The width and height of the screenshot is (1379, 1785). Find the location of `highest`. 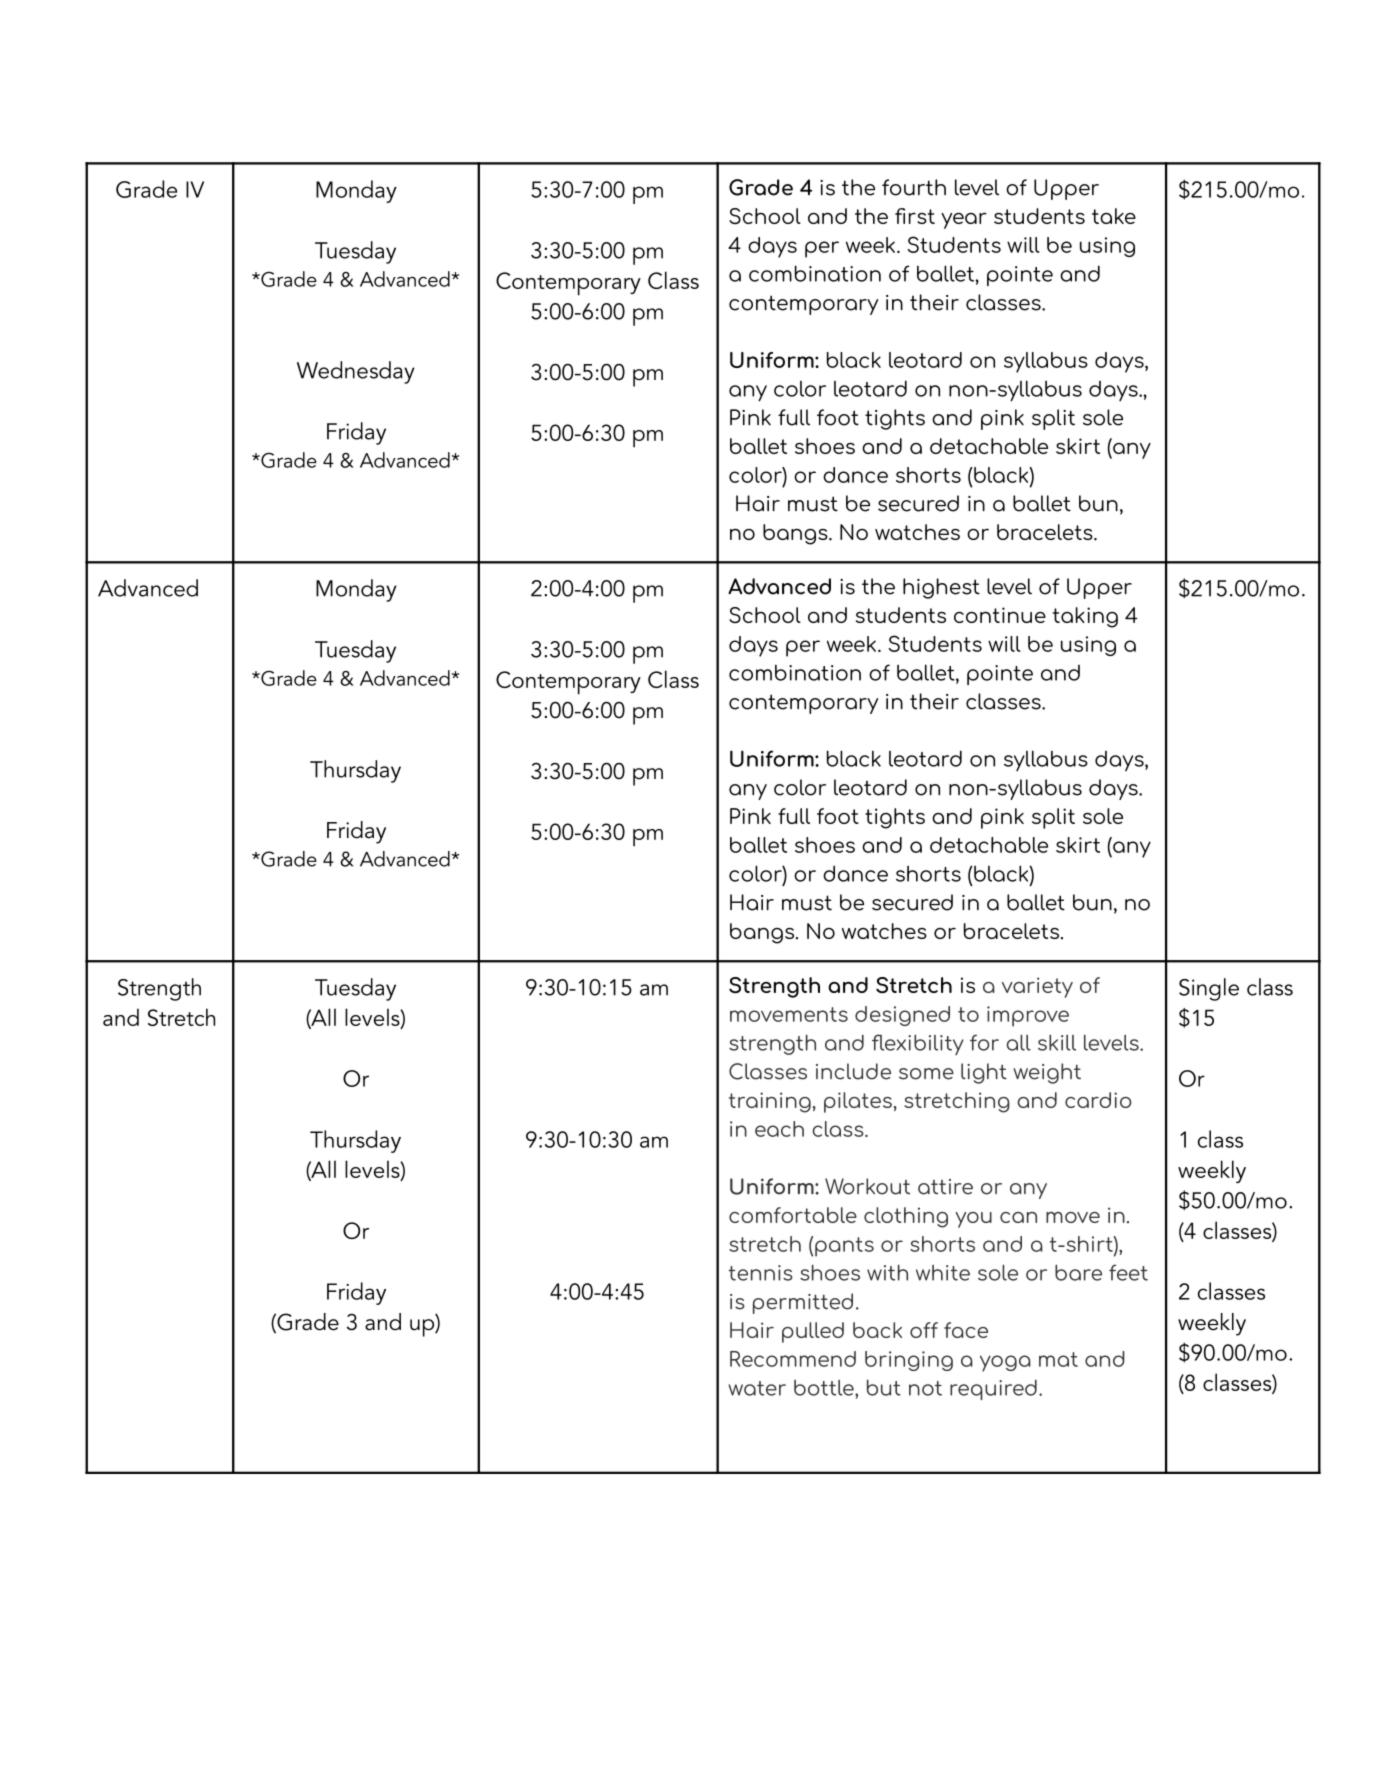

highest is located at coordinates (941, 588).
